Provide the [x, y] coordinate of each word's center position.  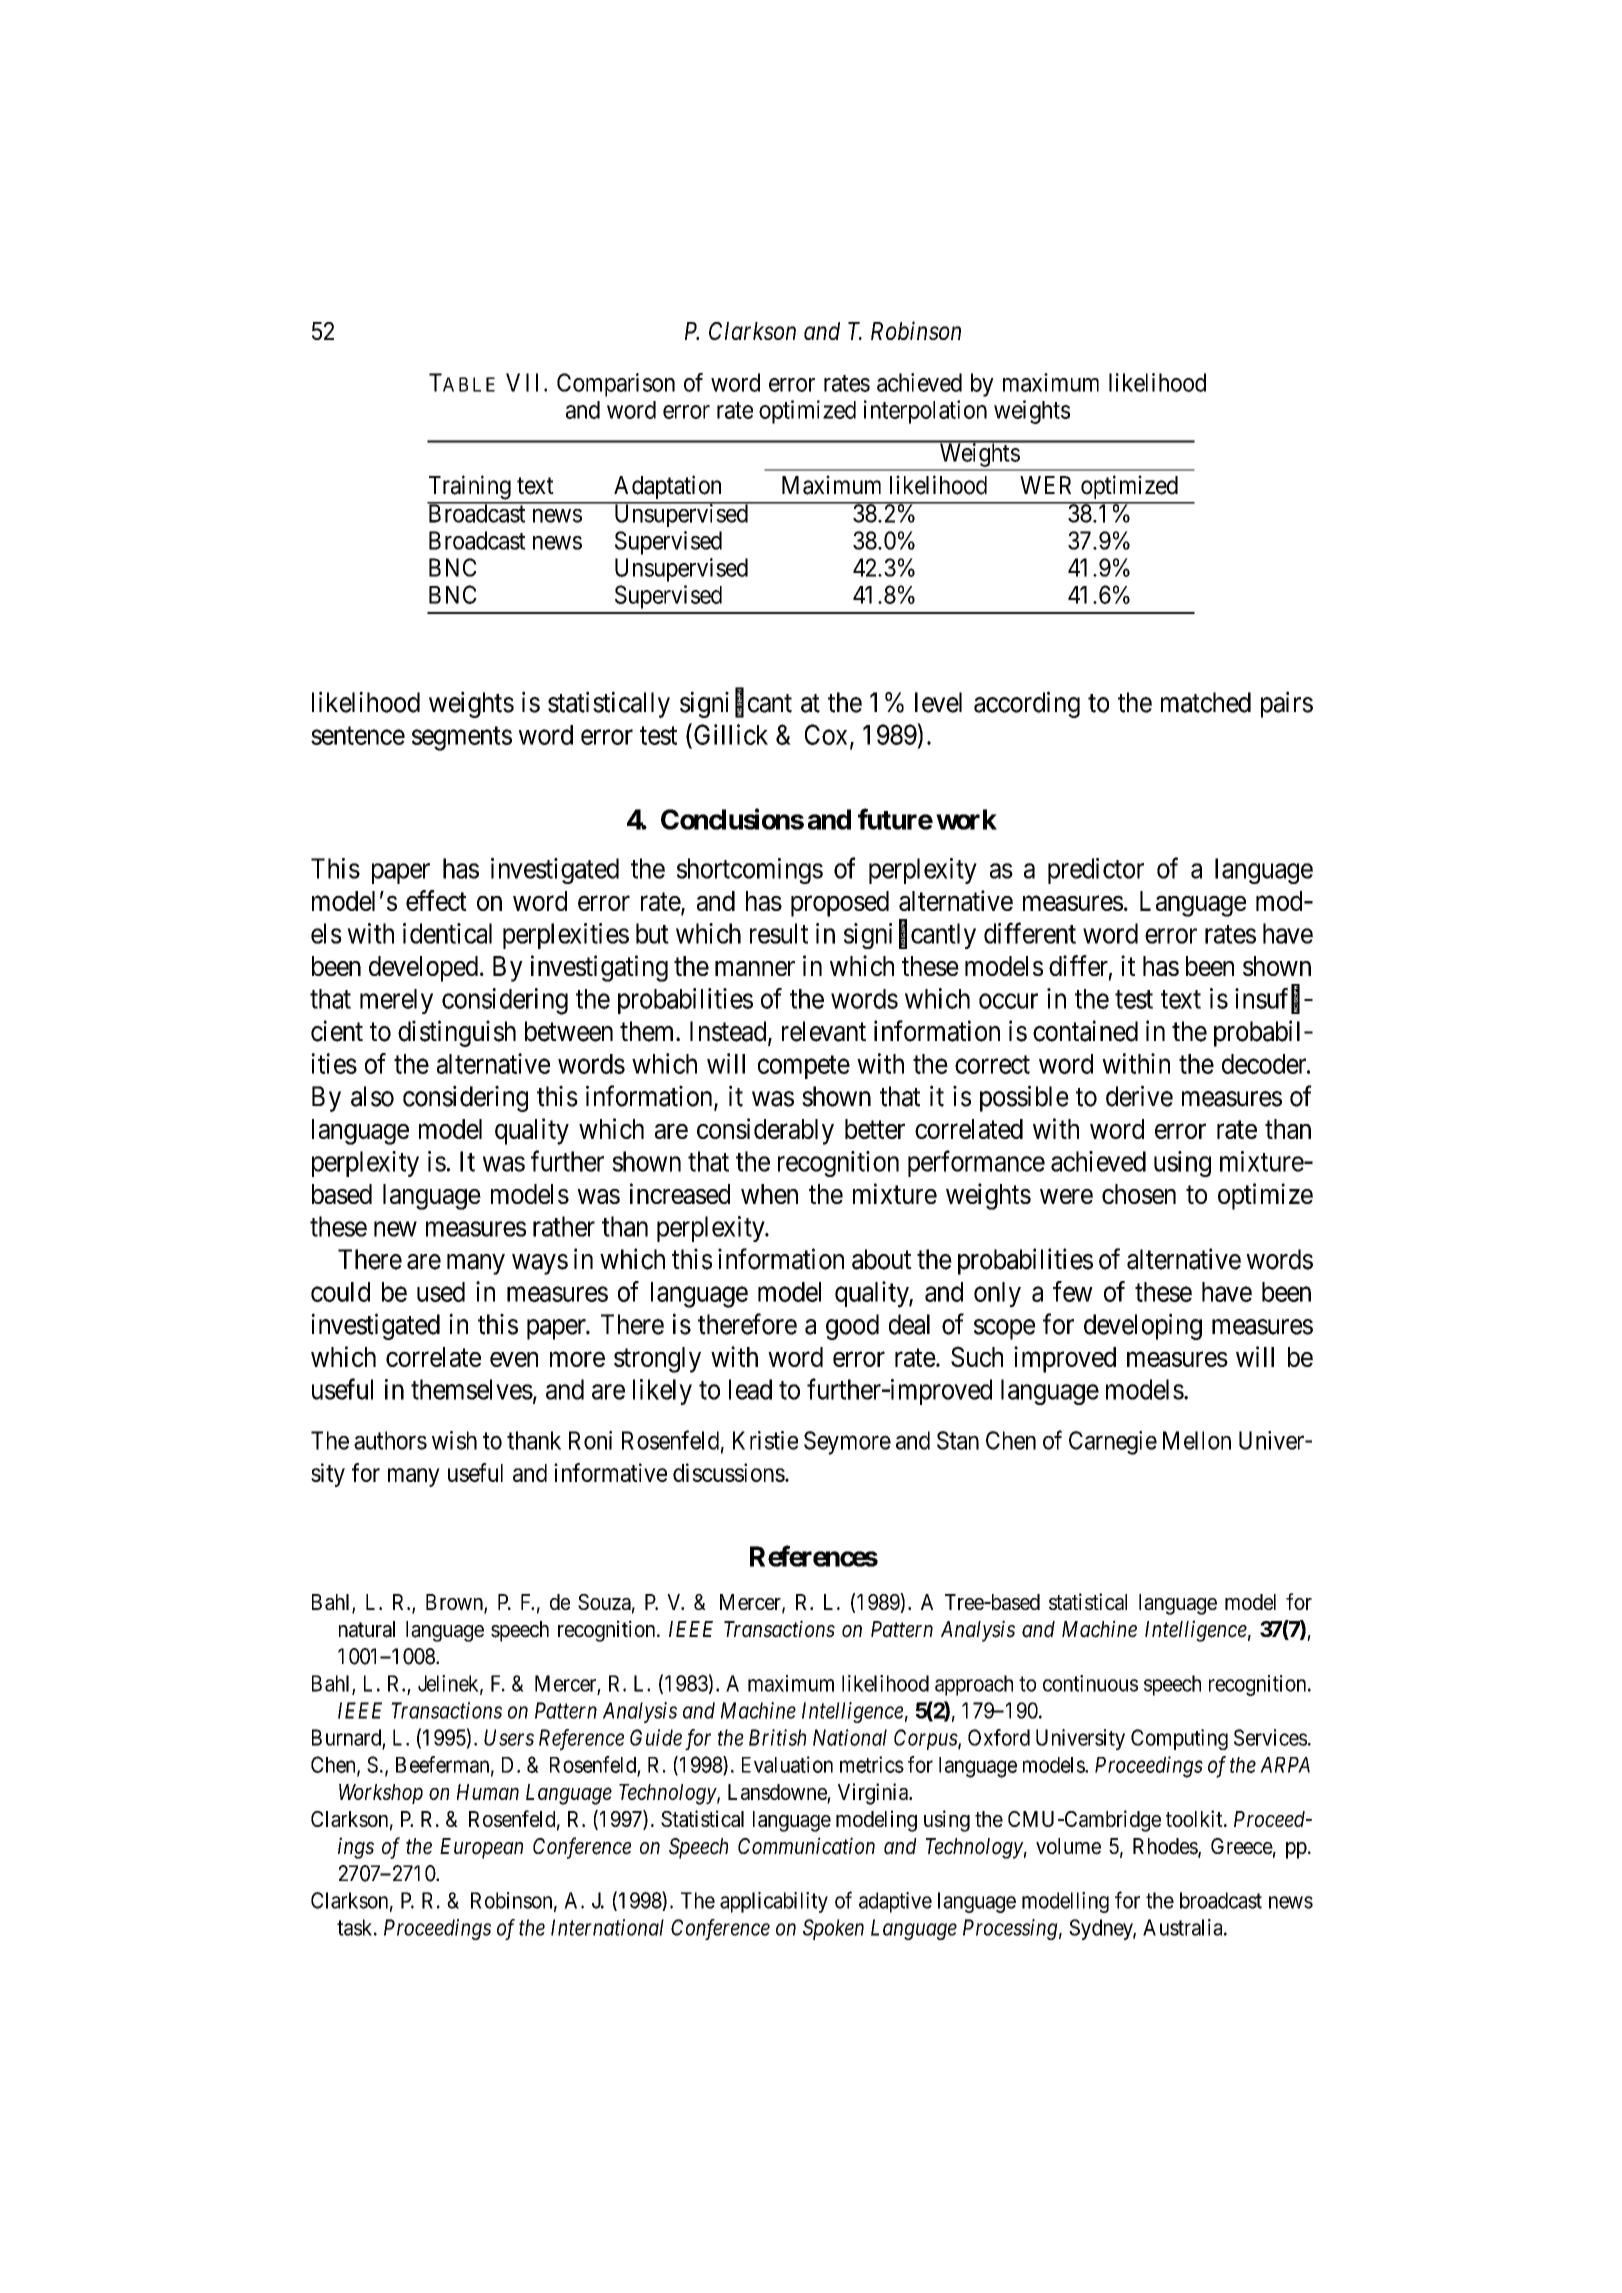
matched [1206, 702]
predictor [1096, 871]
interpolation [925, 412]
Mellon [1197, 1440]
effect [436, 900]
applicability [774, 1902]
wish [454, 1440]
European [481, 1848]
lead [750, 1389]
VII [522, 382]
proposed [840, 904]
